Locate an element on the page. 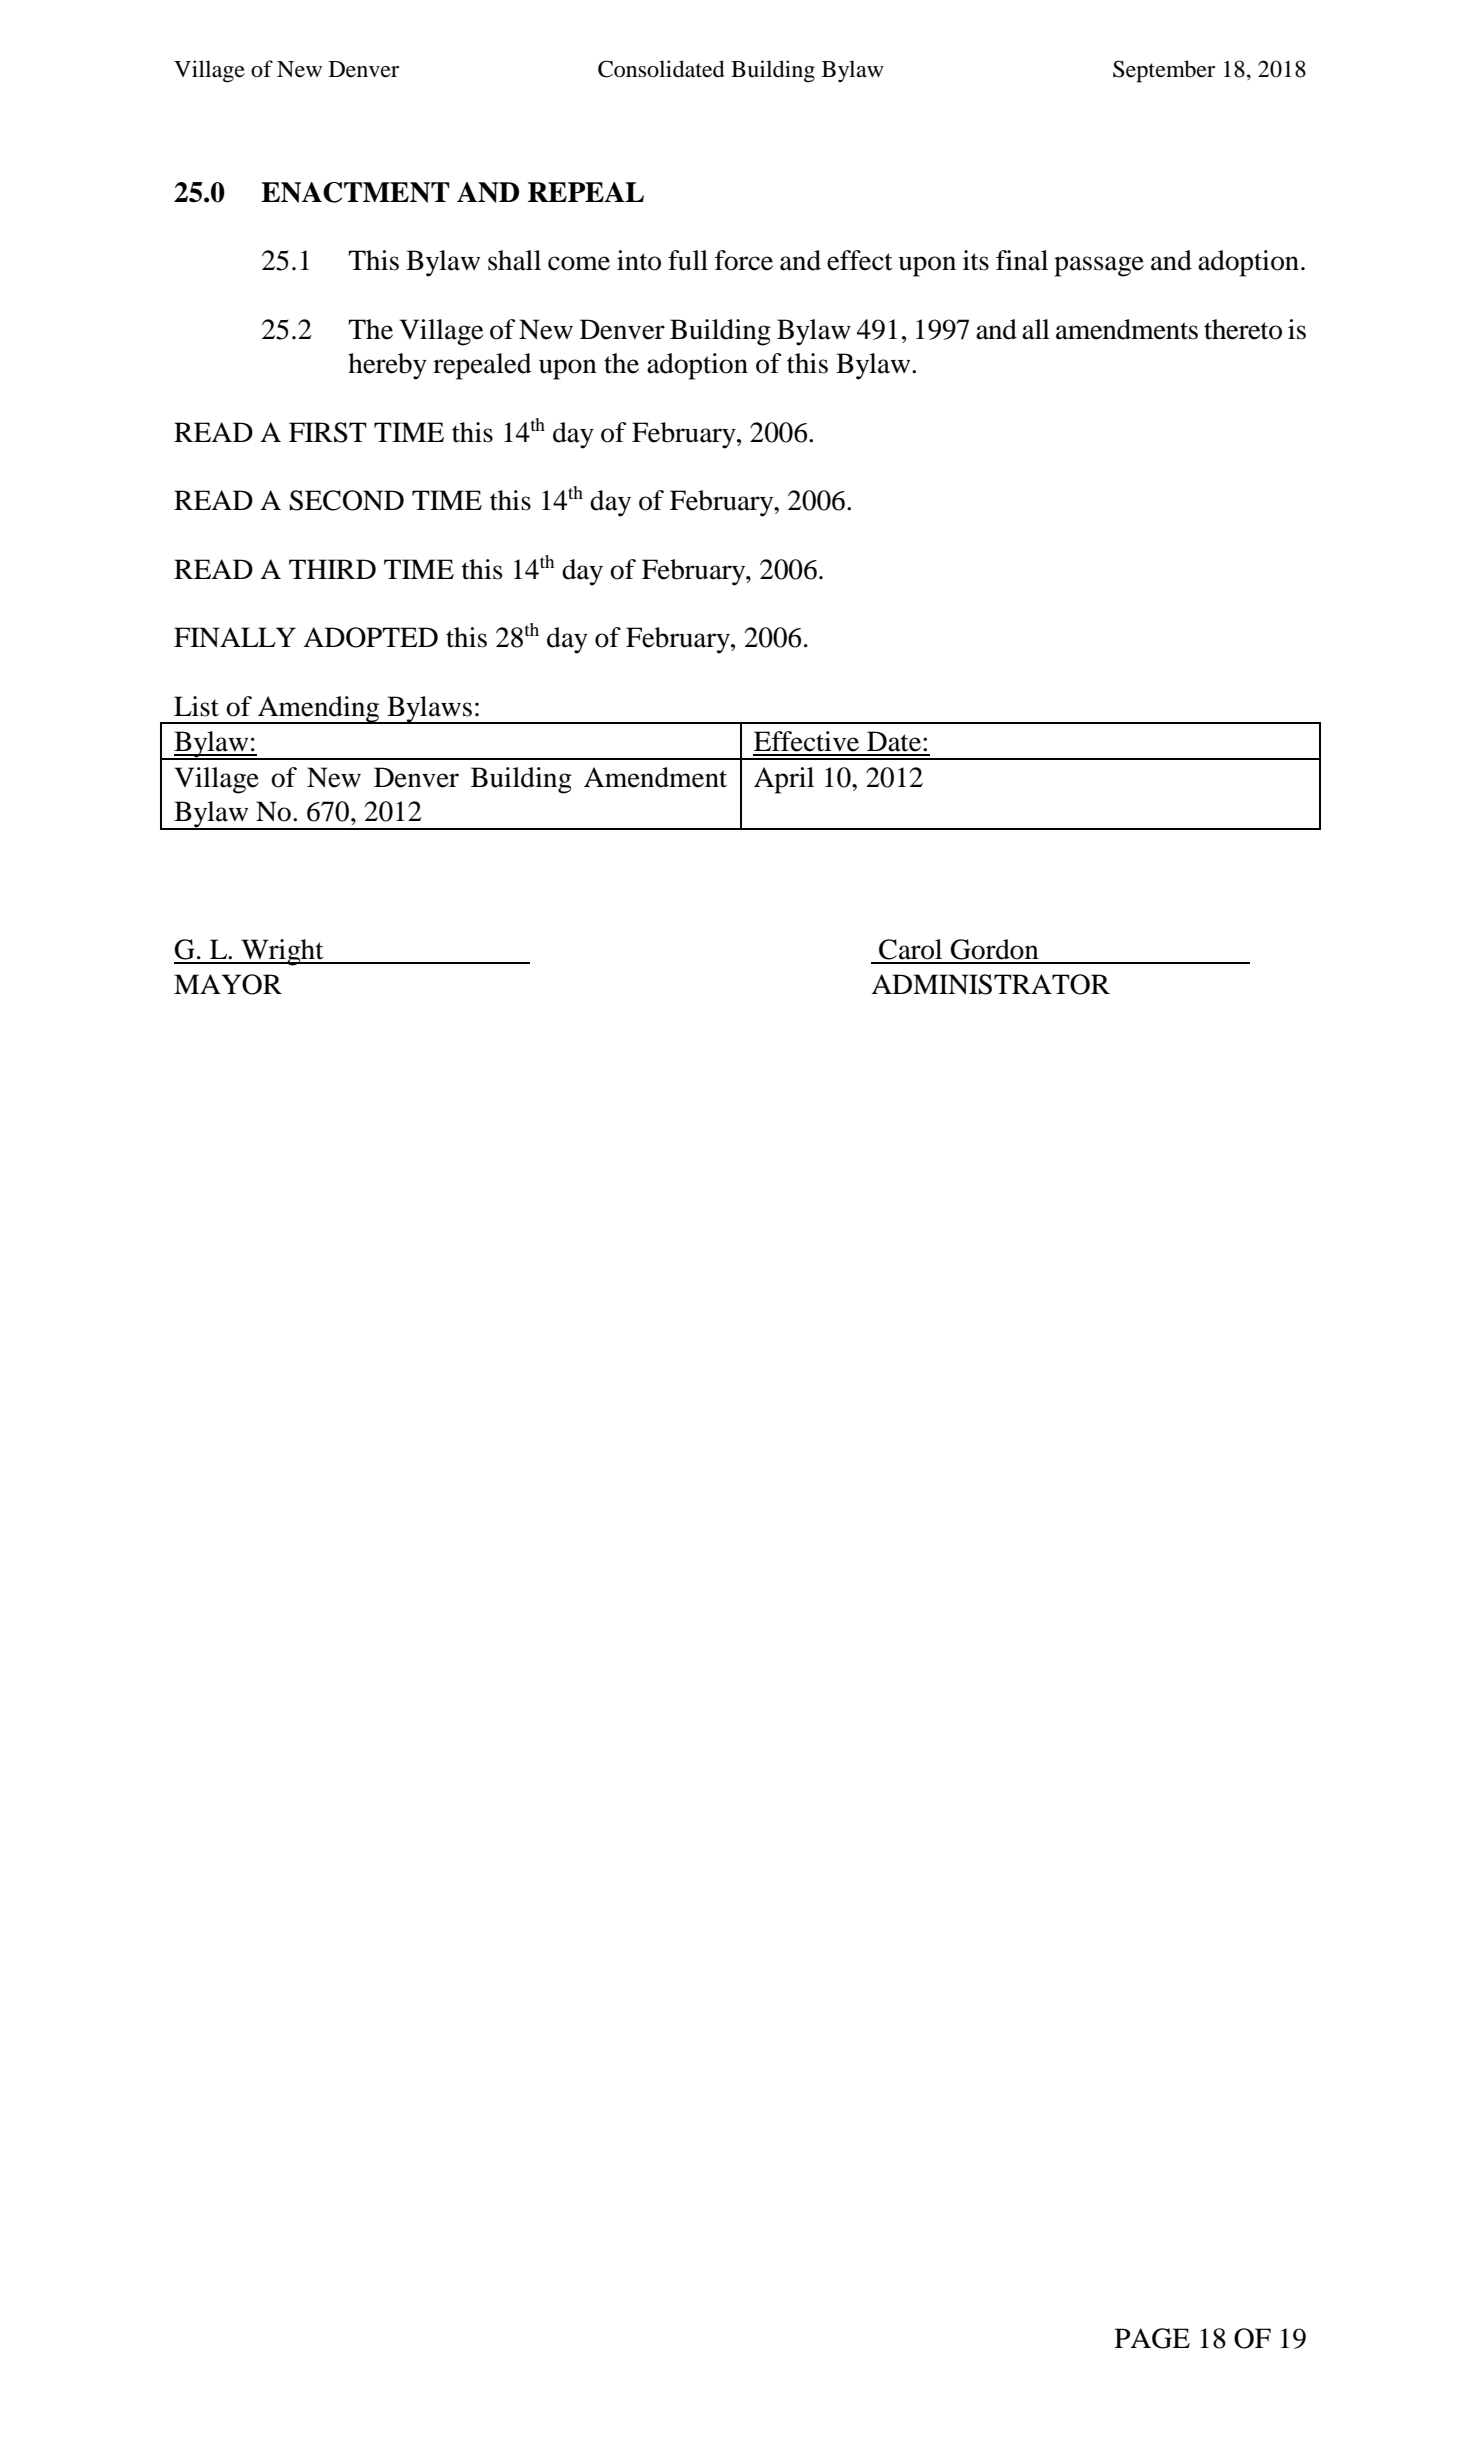 The width and height of the page is (1481, 2440). September is located at coordinates (1164, 71).
